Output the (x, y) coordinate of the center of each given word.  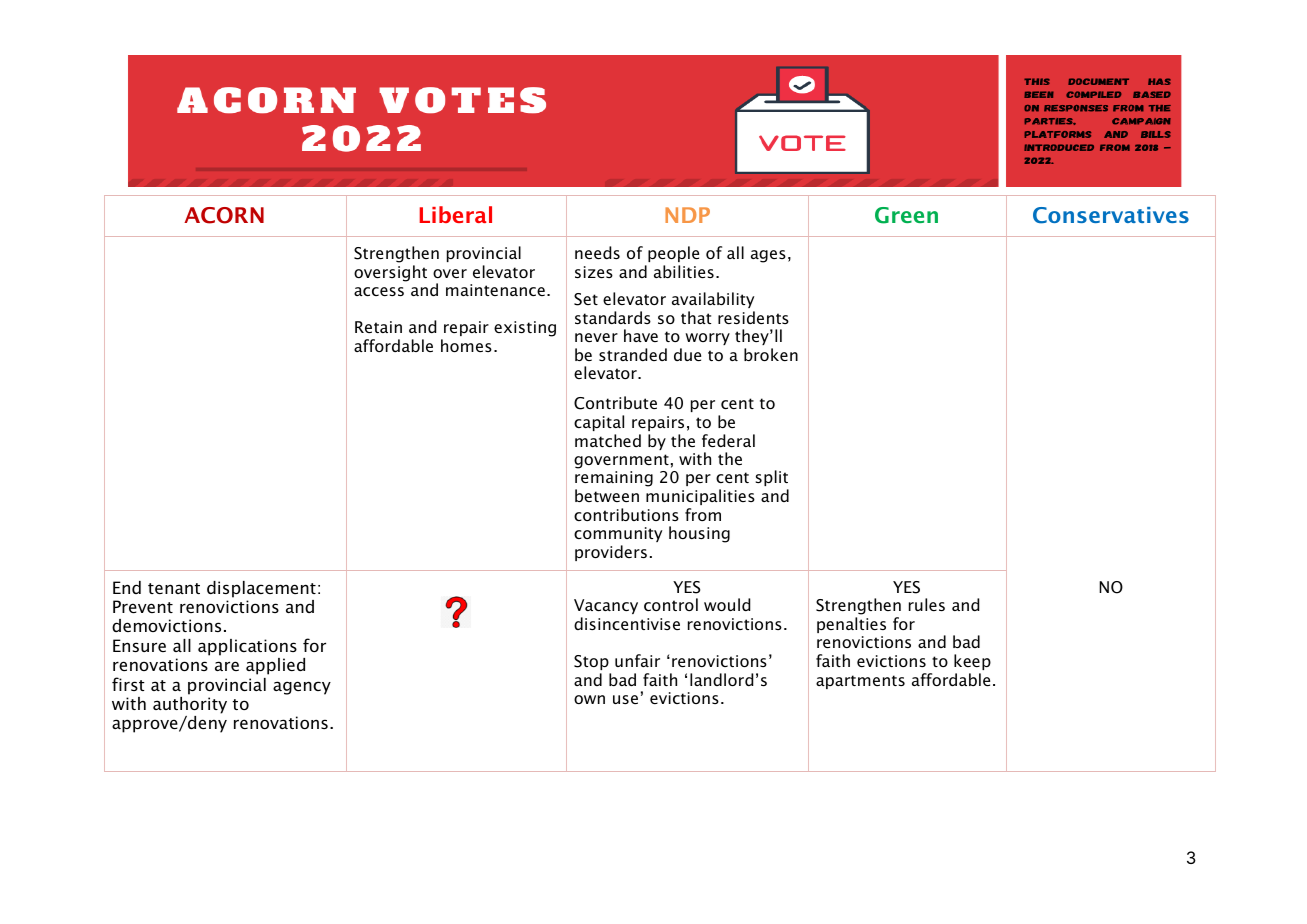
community (618, 534)
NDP (687, 215)
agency (302, 688)
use (625, 699)
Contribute (615, 403)
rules (927, 604)
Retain (378, 327)
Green (906, 215)
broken (771, 354)
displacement (261, 589)
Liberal (455, 214)
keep (972, 662)
